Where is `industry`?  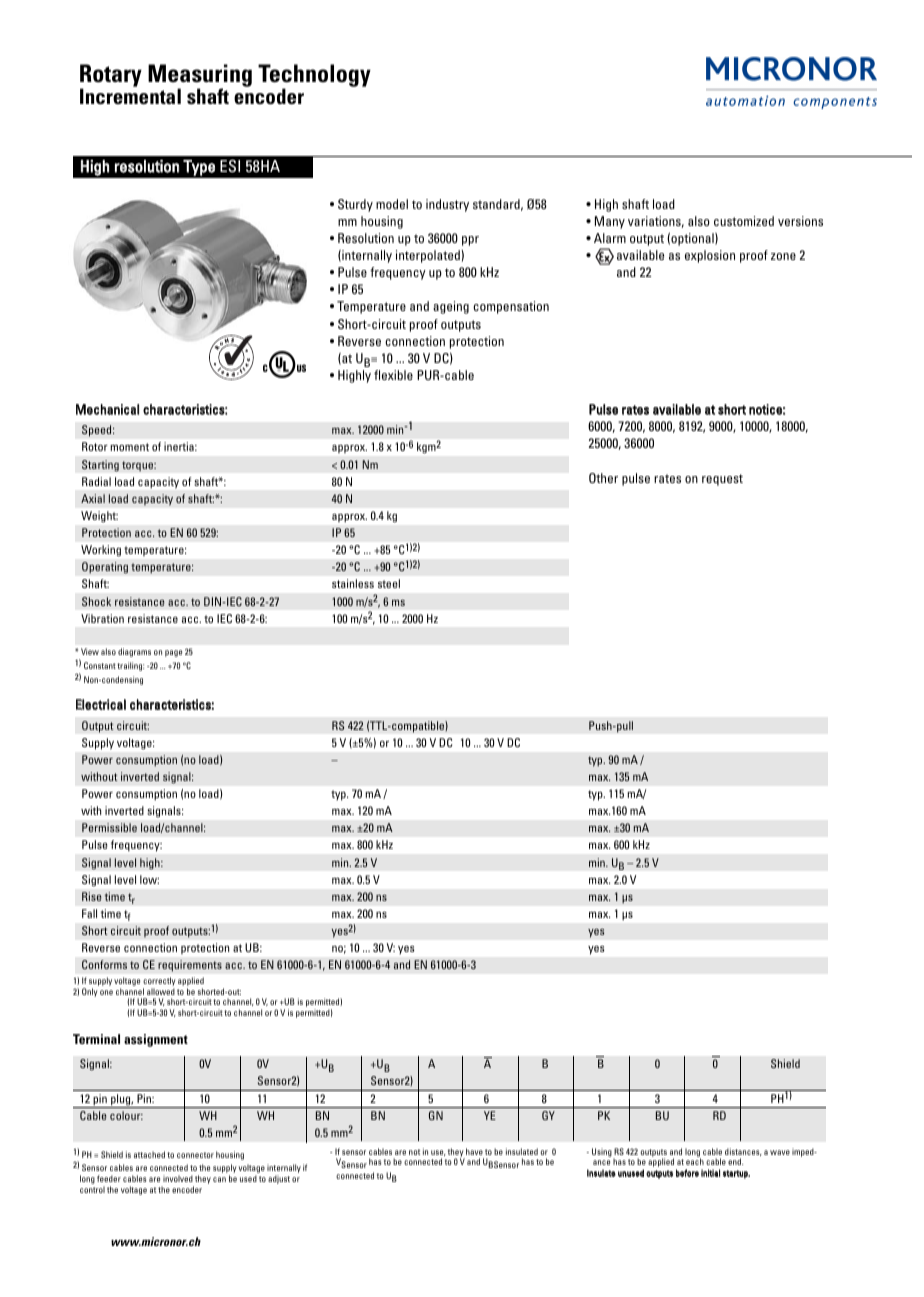
industry is located at coordinates (447, 205).
